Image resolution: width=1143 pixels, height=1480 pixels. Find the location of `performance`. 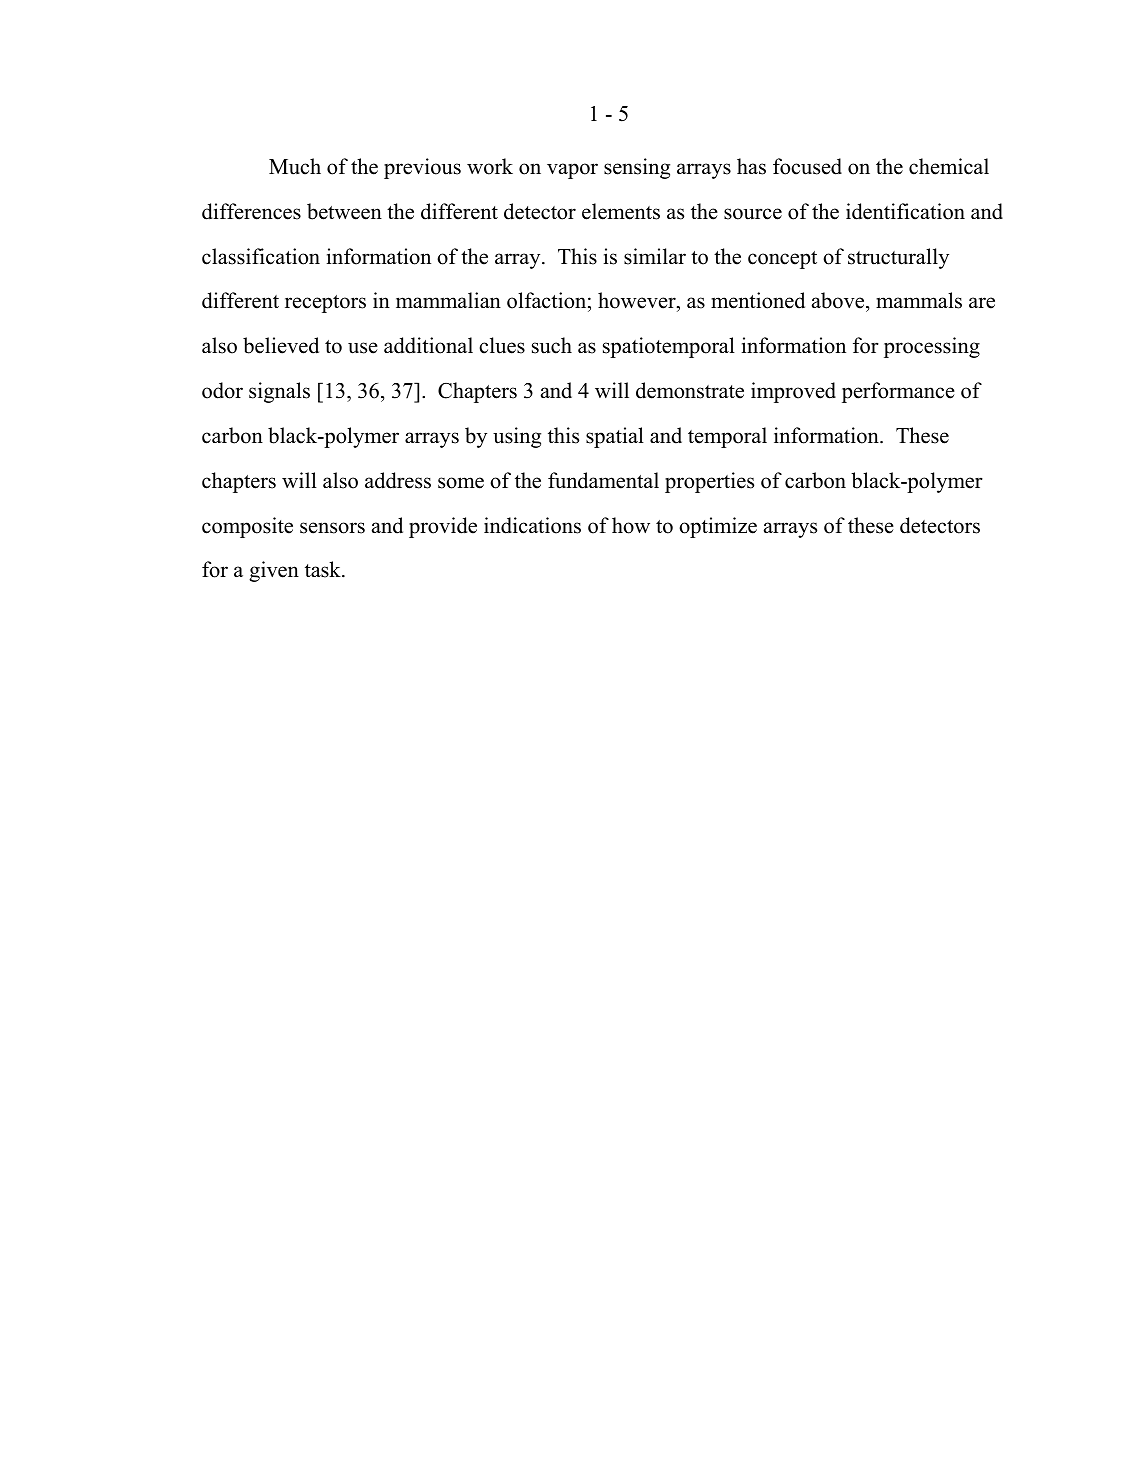

performance is located at coordinates (898, 392).
